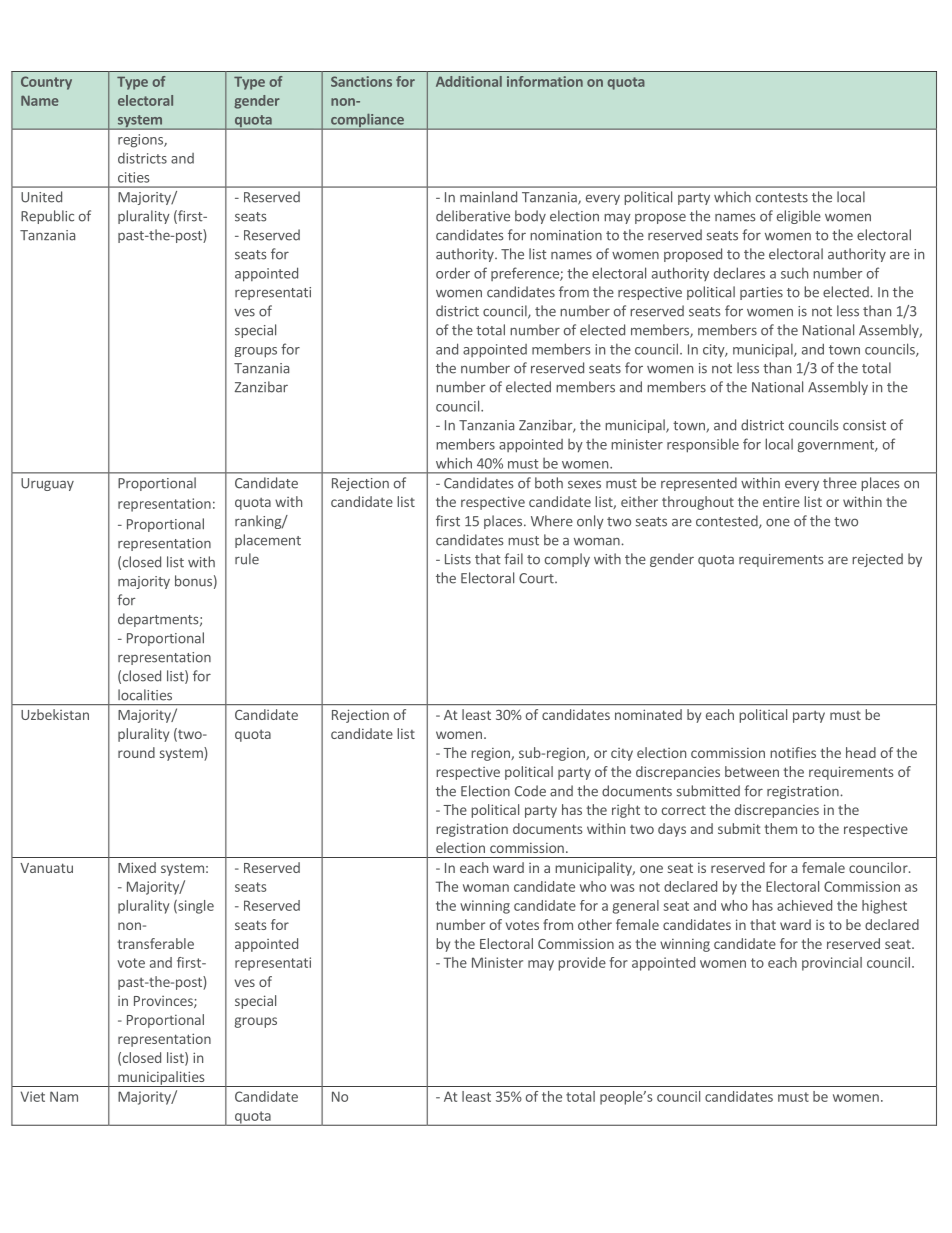 This page has height=1233, width=952. I want to click on both, so click(549, 483).
